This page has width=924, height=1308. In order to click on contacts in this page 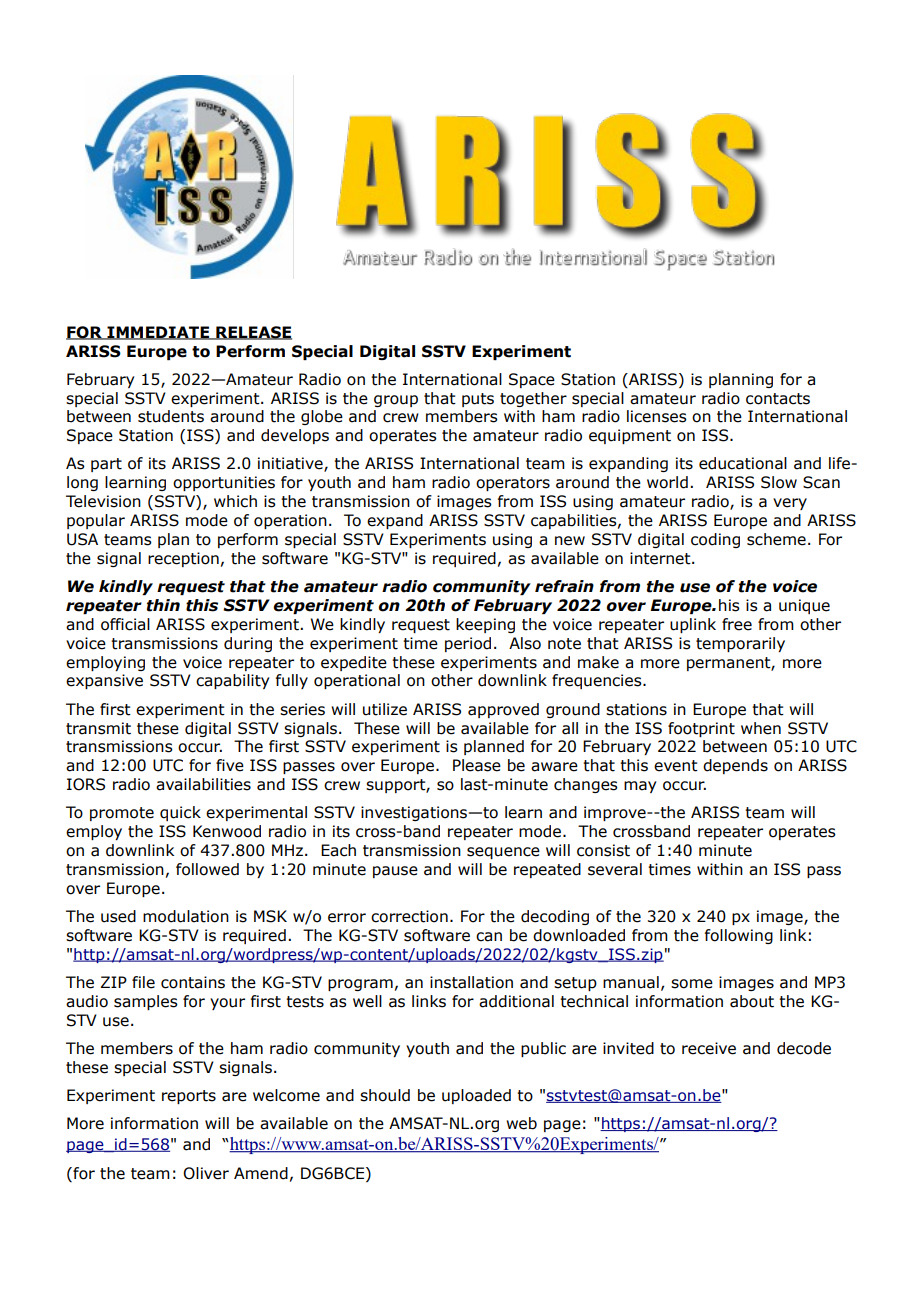, I will do `click(778, 399)`.
